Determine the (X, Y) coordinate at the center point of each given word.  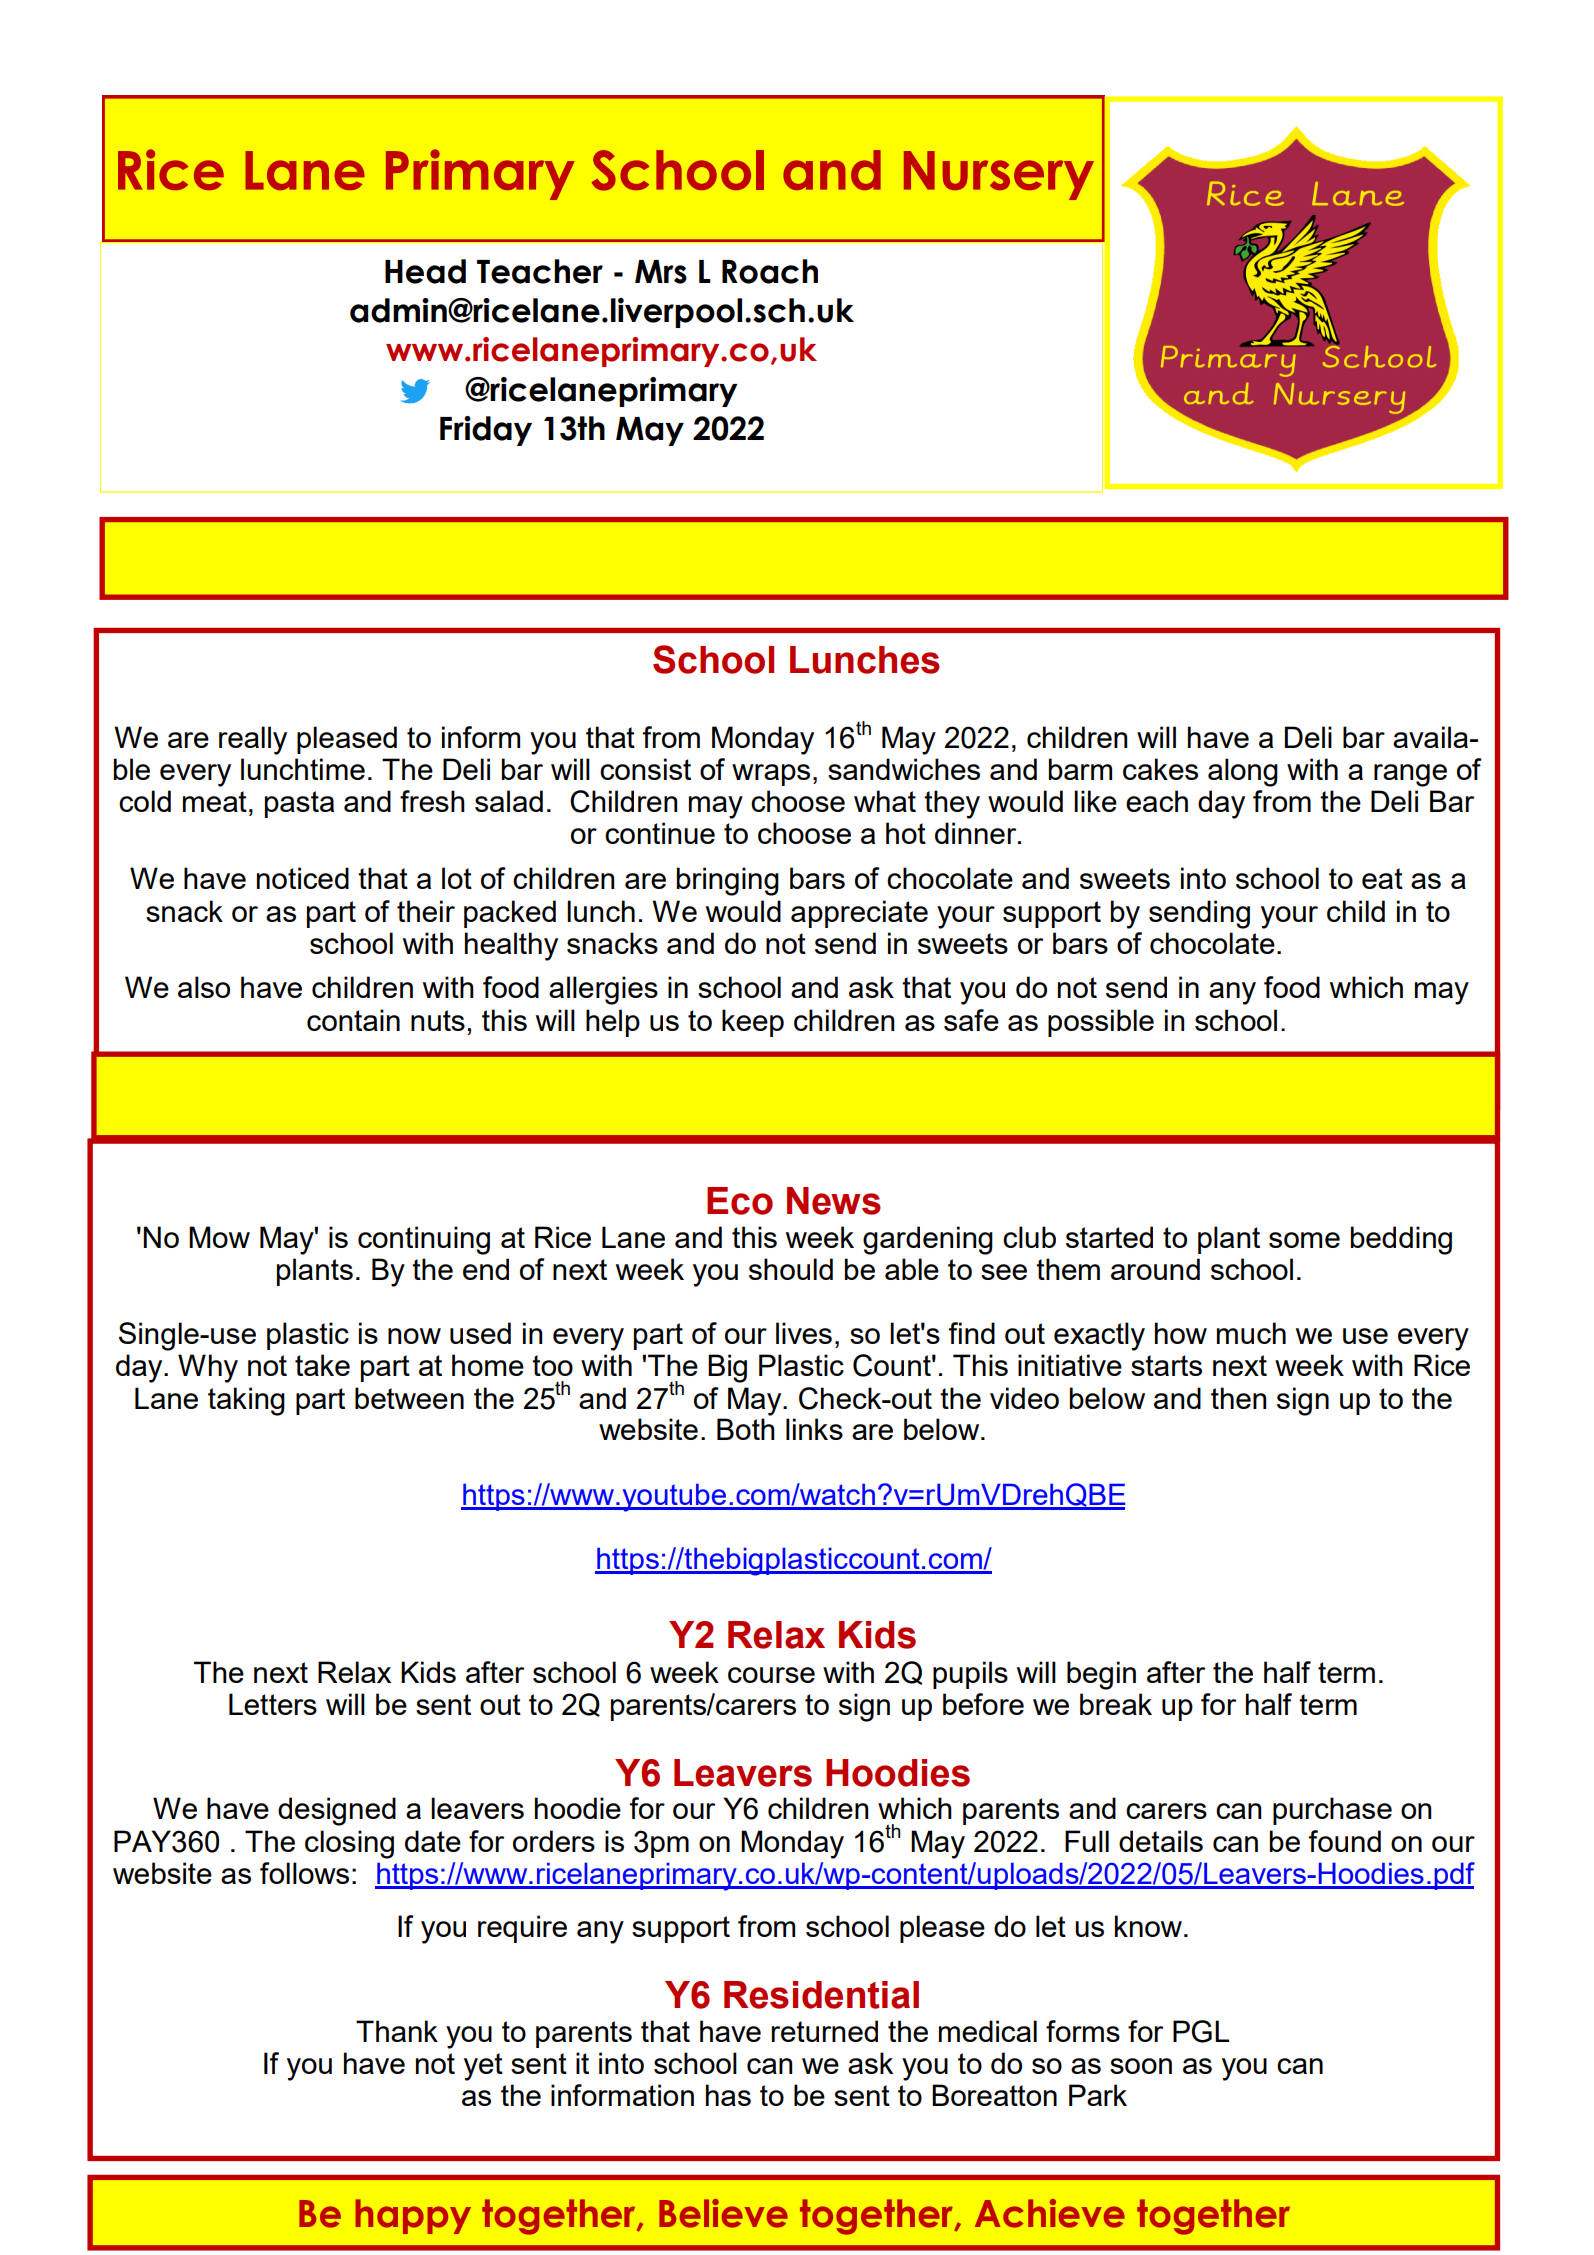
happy (413, 2216)
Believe (723, 2213)
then (1238, 1398)
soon (1141, 2066)
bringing (728, 881)
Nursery (999, 175)
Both (746, 1429)
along (1243, 772)
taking (246, 1401)
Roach (770, 271)
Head (425, 271)
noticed (303, 878)
